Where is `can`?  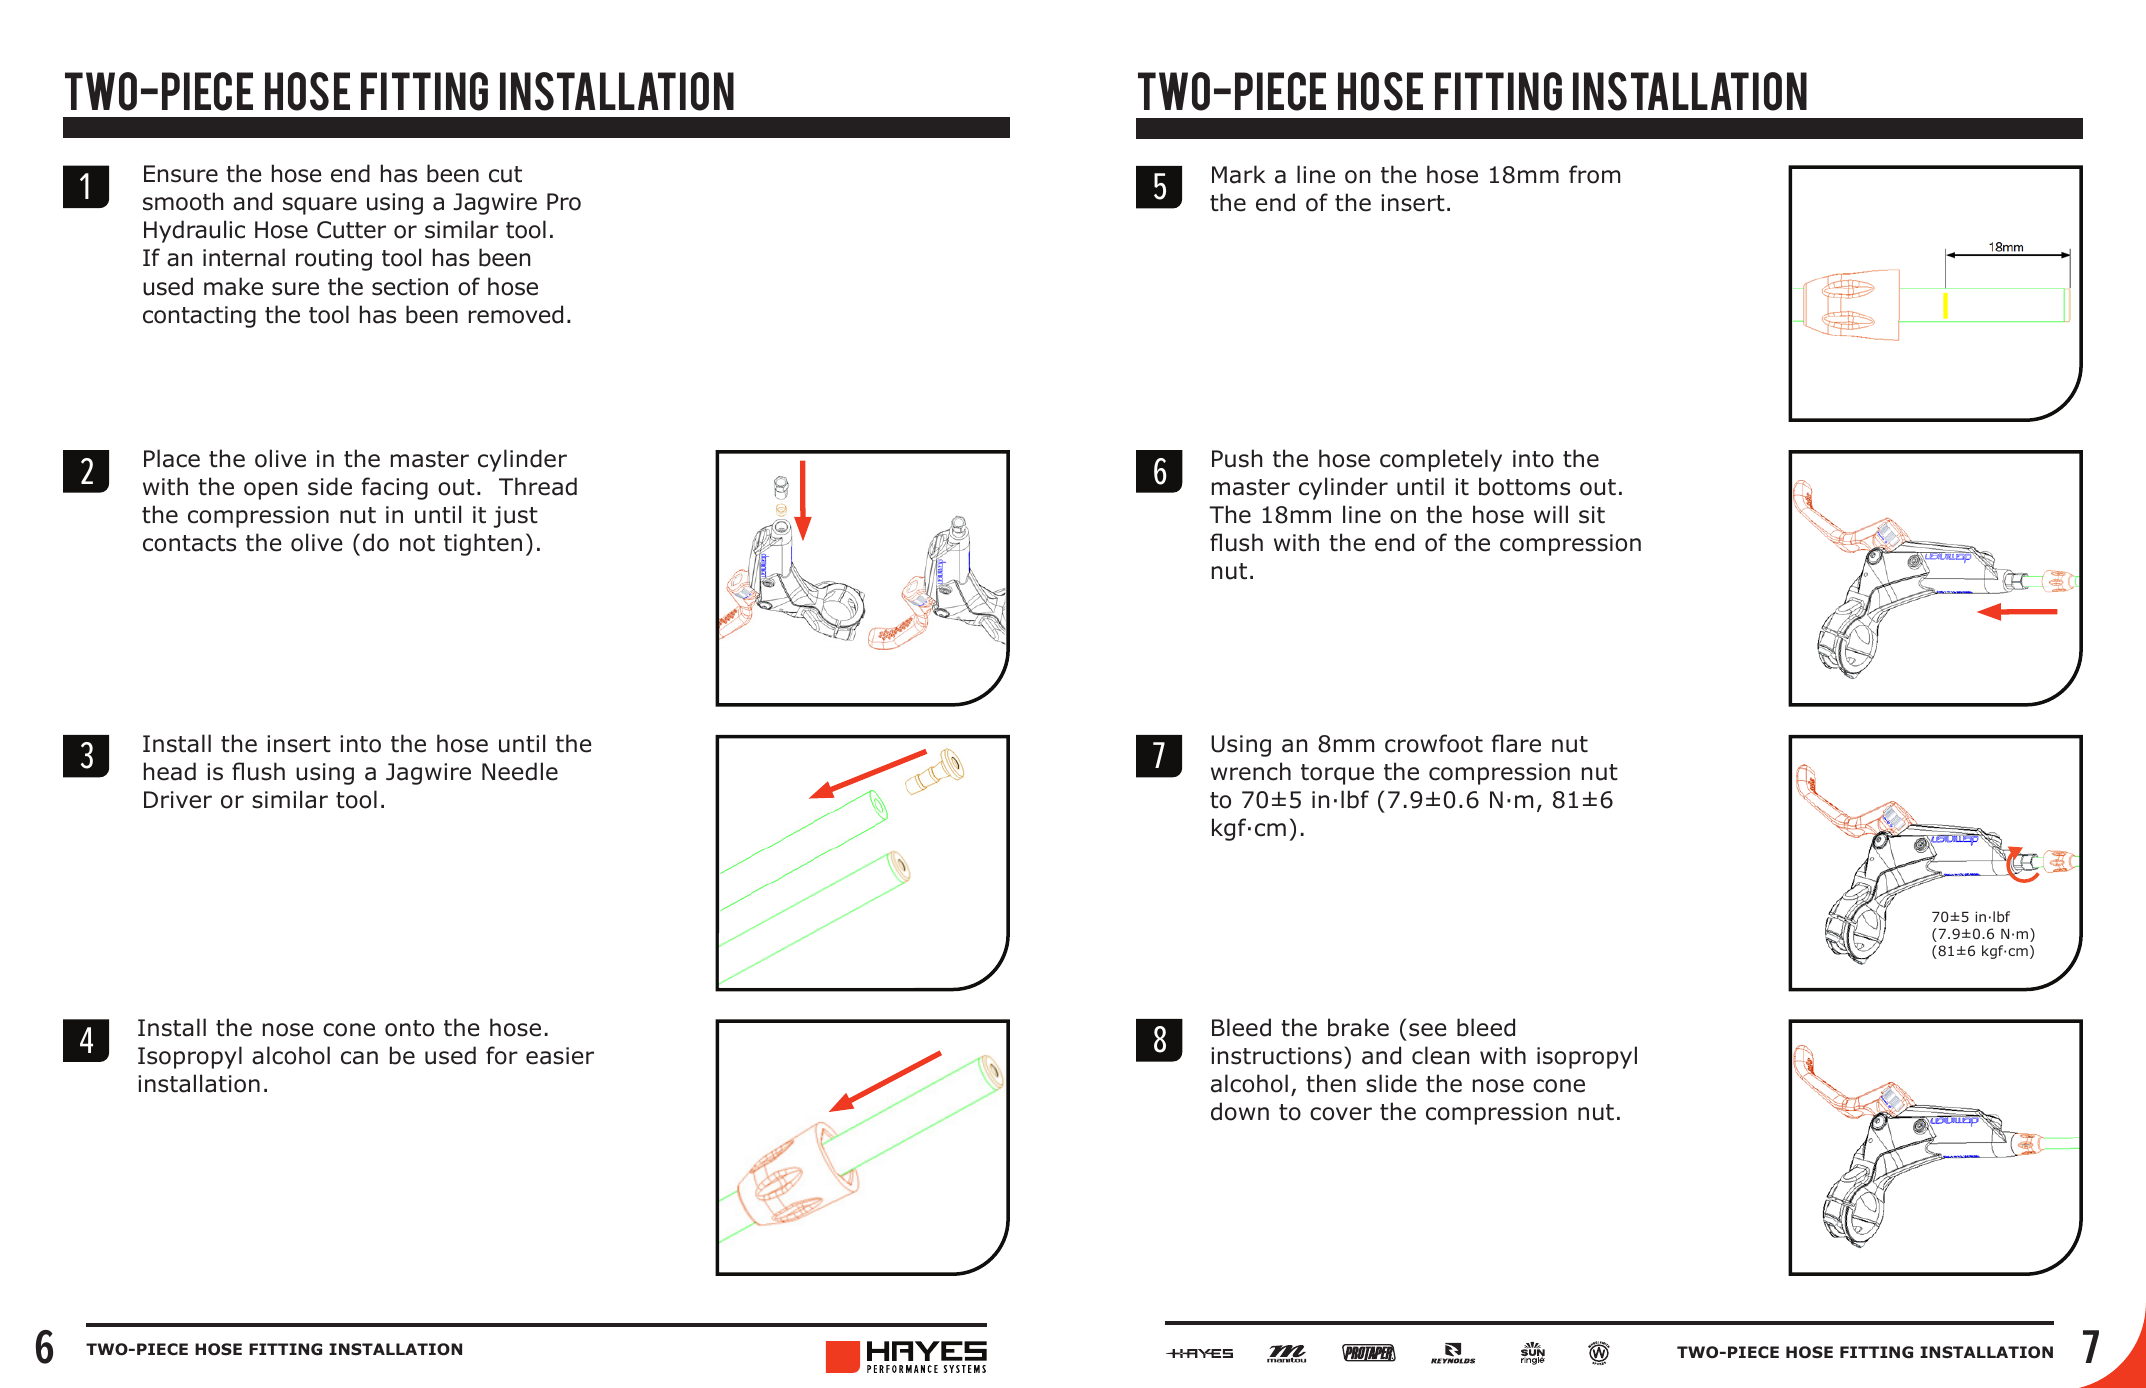 can is located at coordinates (359, 1058).
